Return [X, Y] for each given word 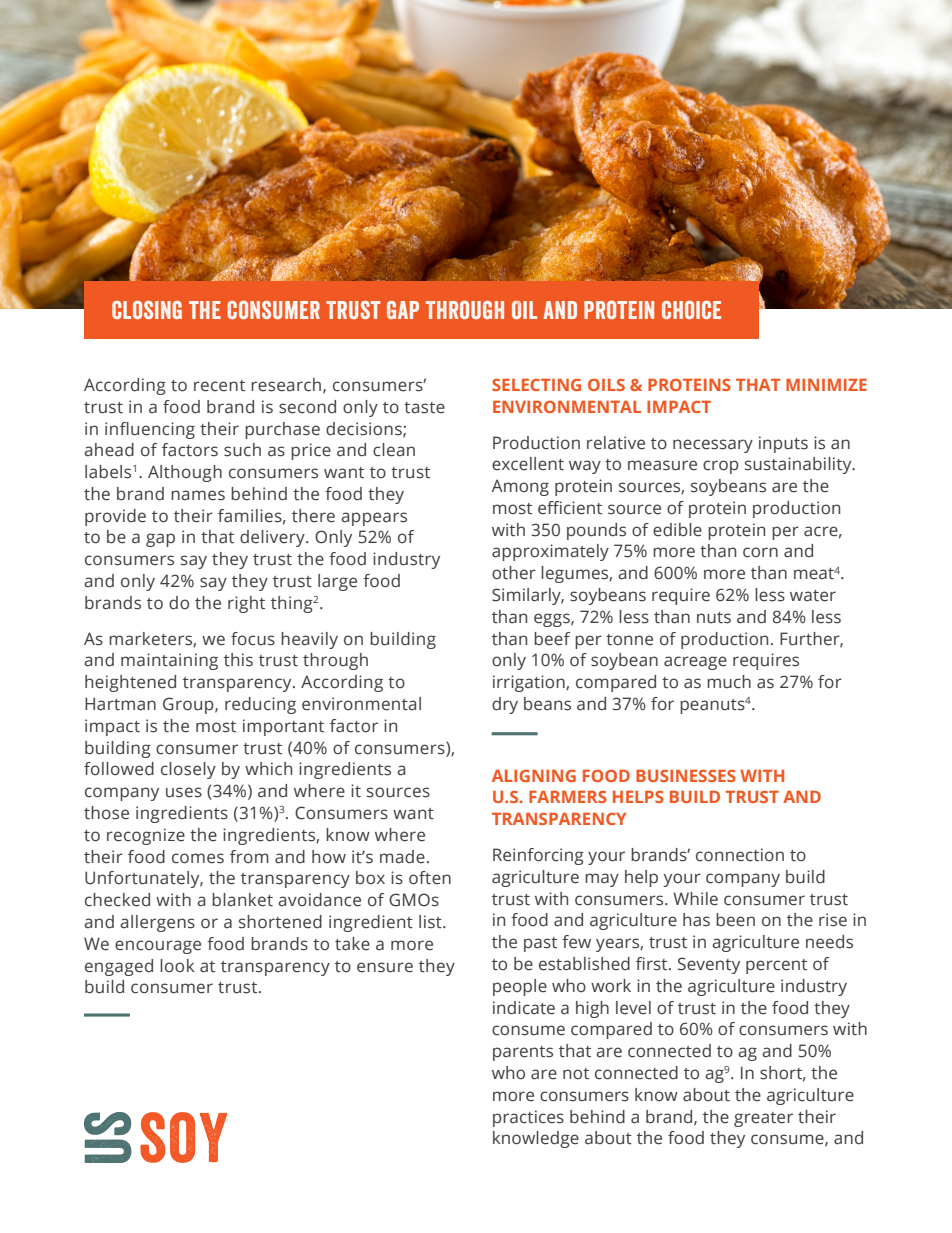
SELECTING [536, 385]
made [402, 857]
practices [528, 1118]
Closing [147, 310]
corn [760, 552]
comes [198, 858]
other [514, 573]
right [246, 604]
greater [763, 1119]
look [177, 966]
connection [740, 855]
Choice [691, 310]
